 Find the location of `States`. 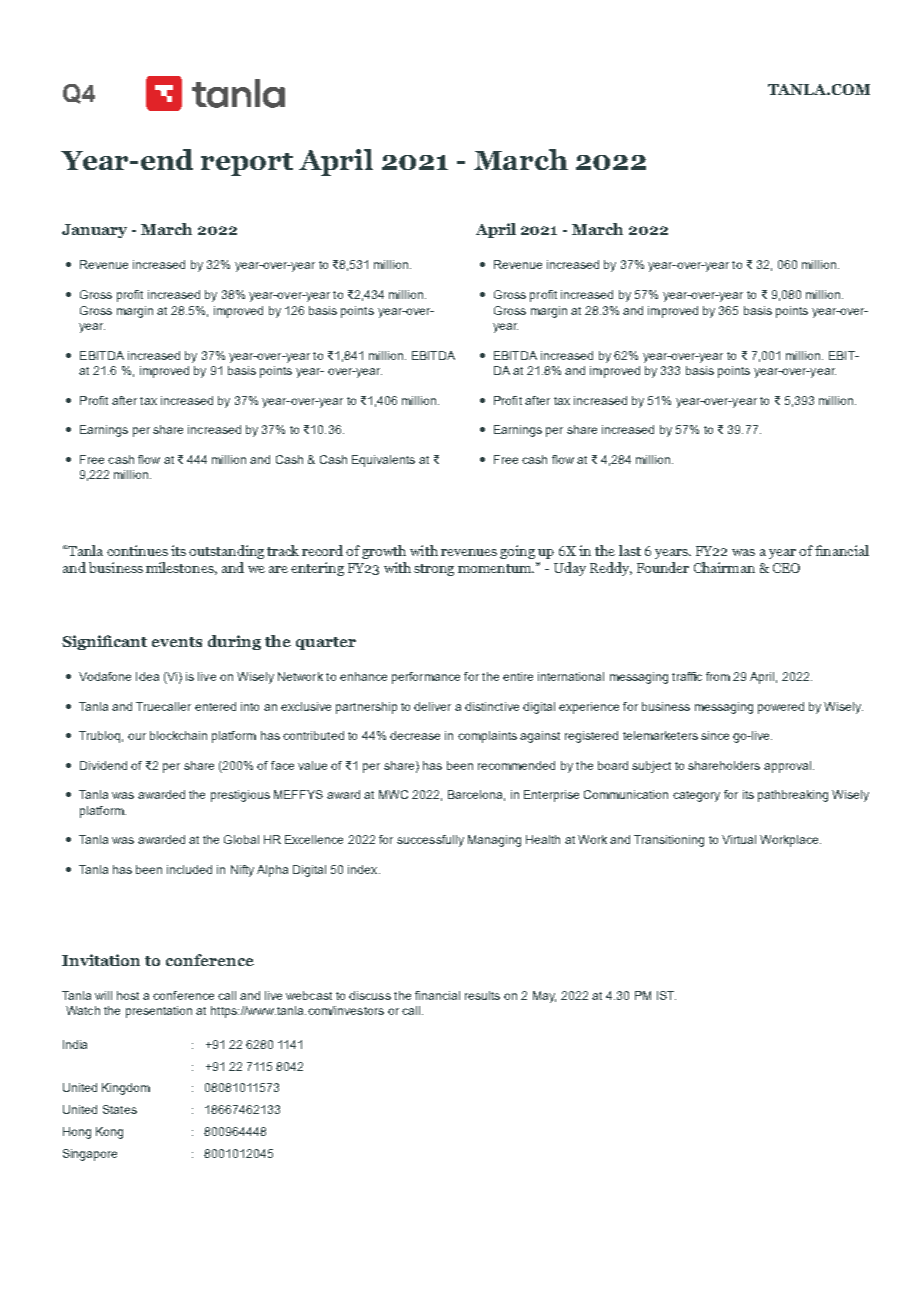

States is located at coordinates (120, 1109).
